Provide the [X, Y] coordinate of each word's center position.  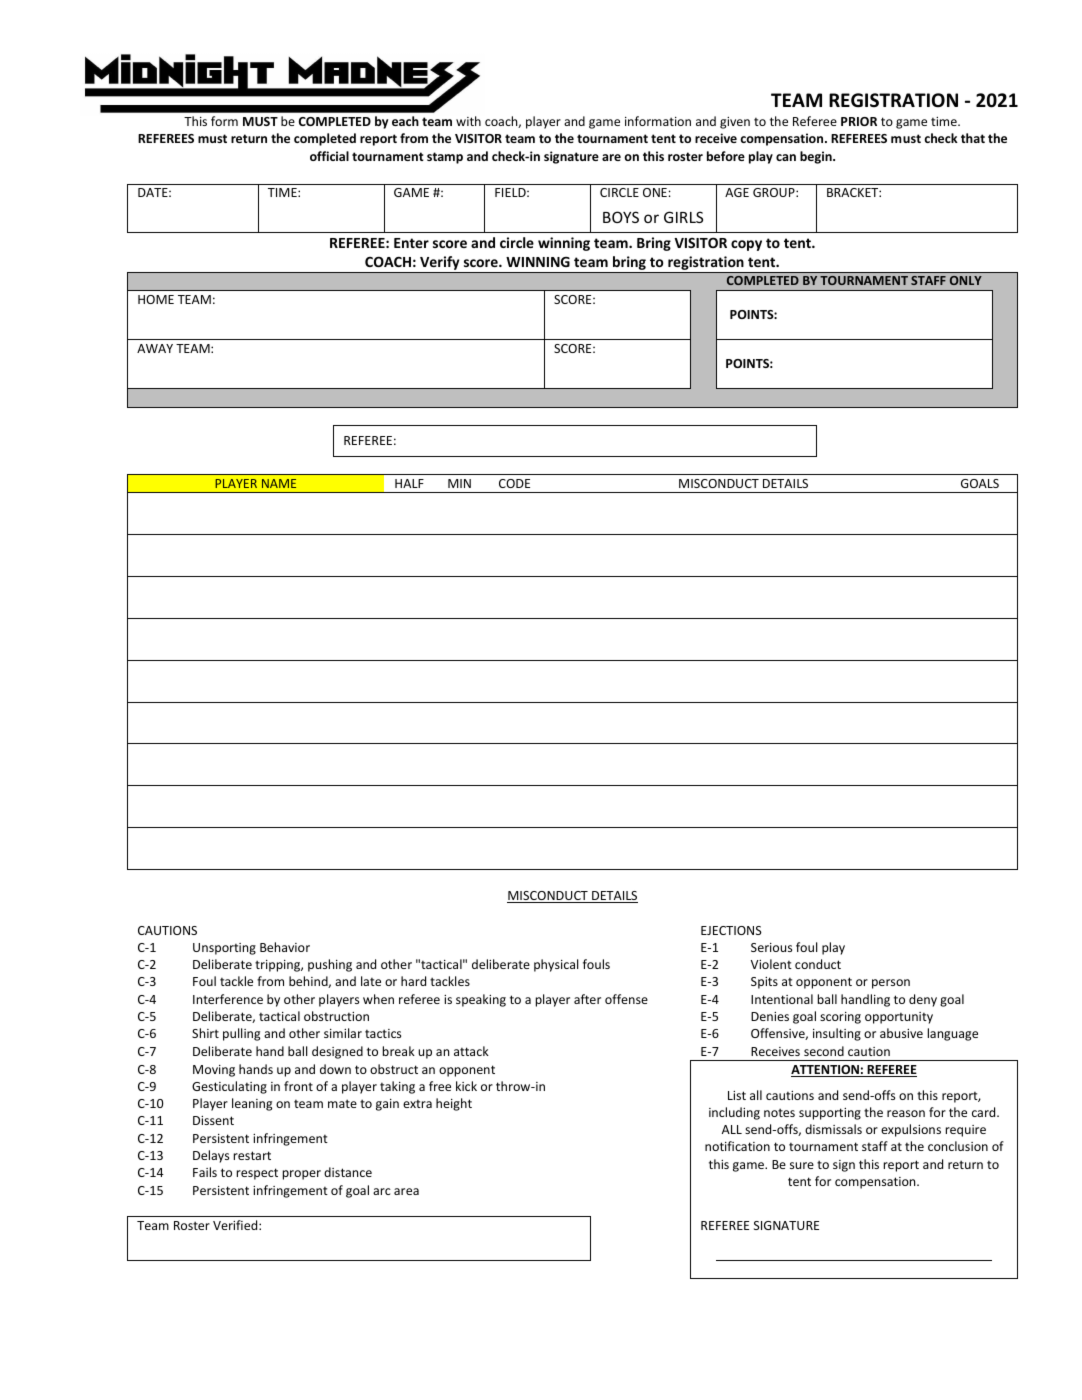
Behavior [285, 947]
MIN [459, 483]
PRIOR [859, 121]
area [406, 1191]
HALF [409, 483]
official [329, 156]
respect [257, 1174]
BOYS [621, 217]
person [891, 984]
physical [556, 965]
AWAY [155, 348]
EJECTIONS [731, 930]
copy [746, 245]
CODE [514, 483]
